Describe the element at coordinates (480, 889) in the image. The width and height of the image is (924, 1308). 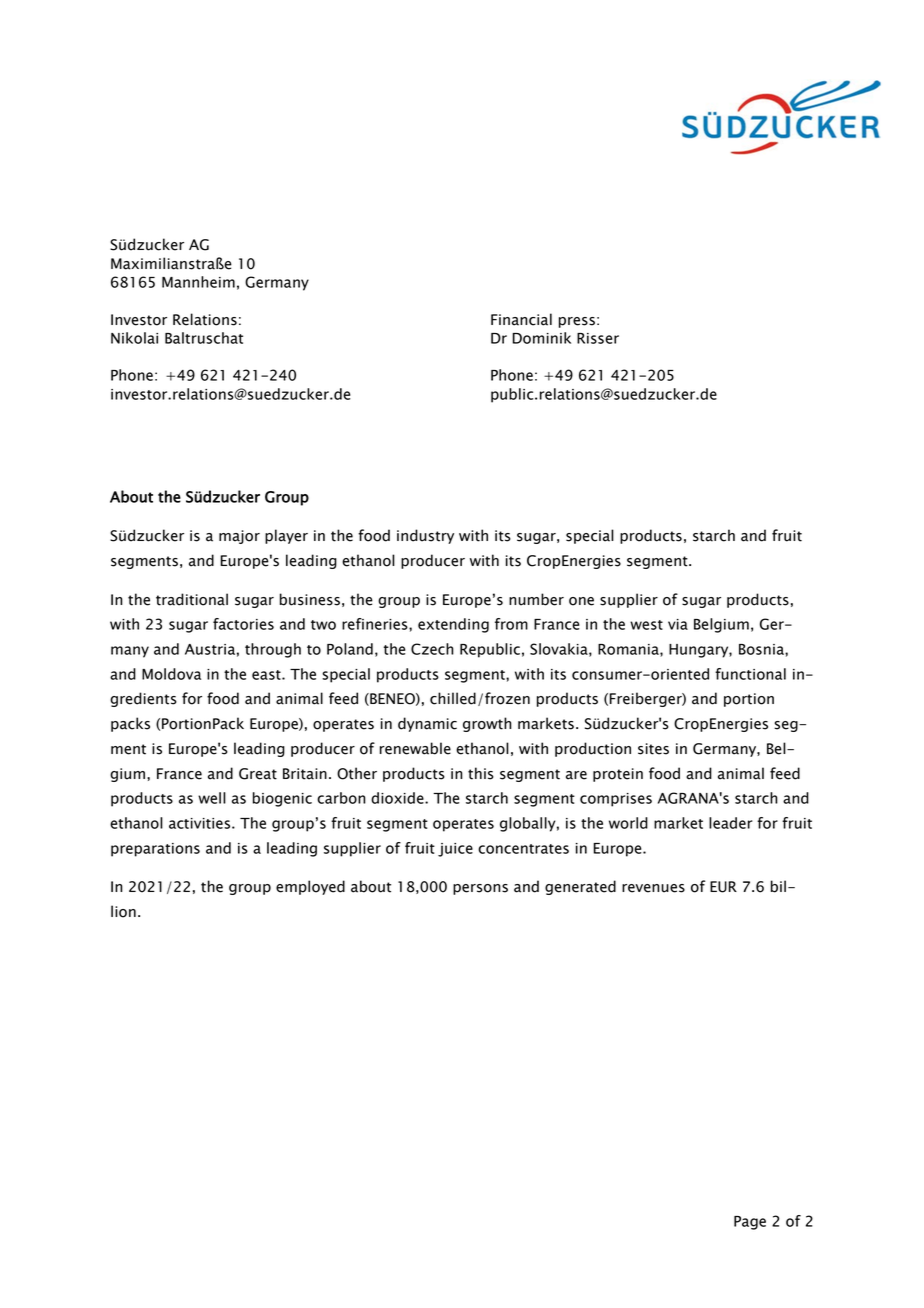
I see `persons` at that location.
